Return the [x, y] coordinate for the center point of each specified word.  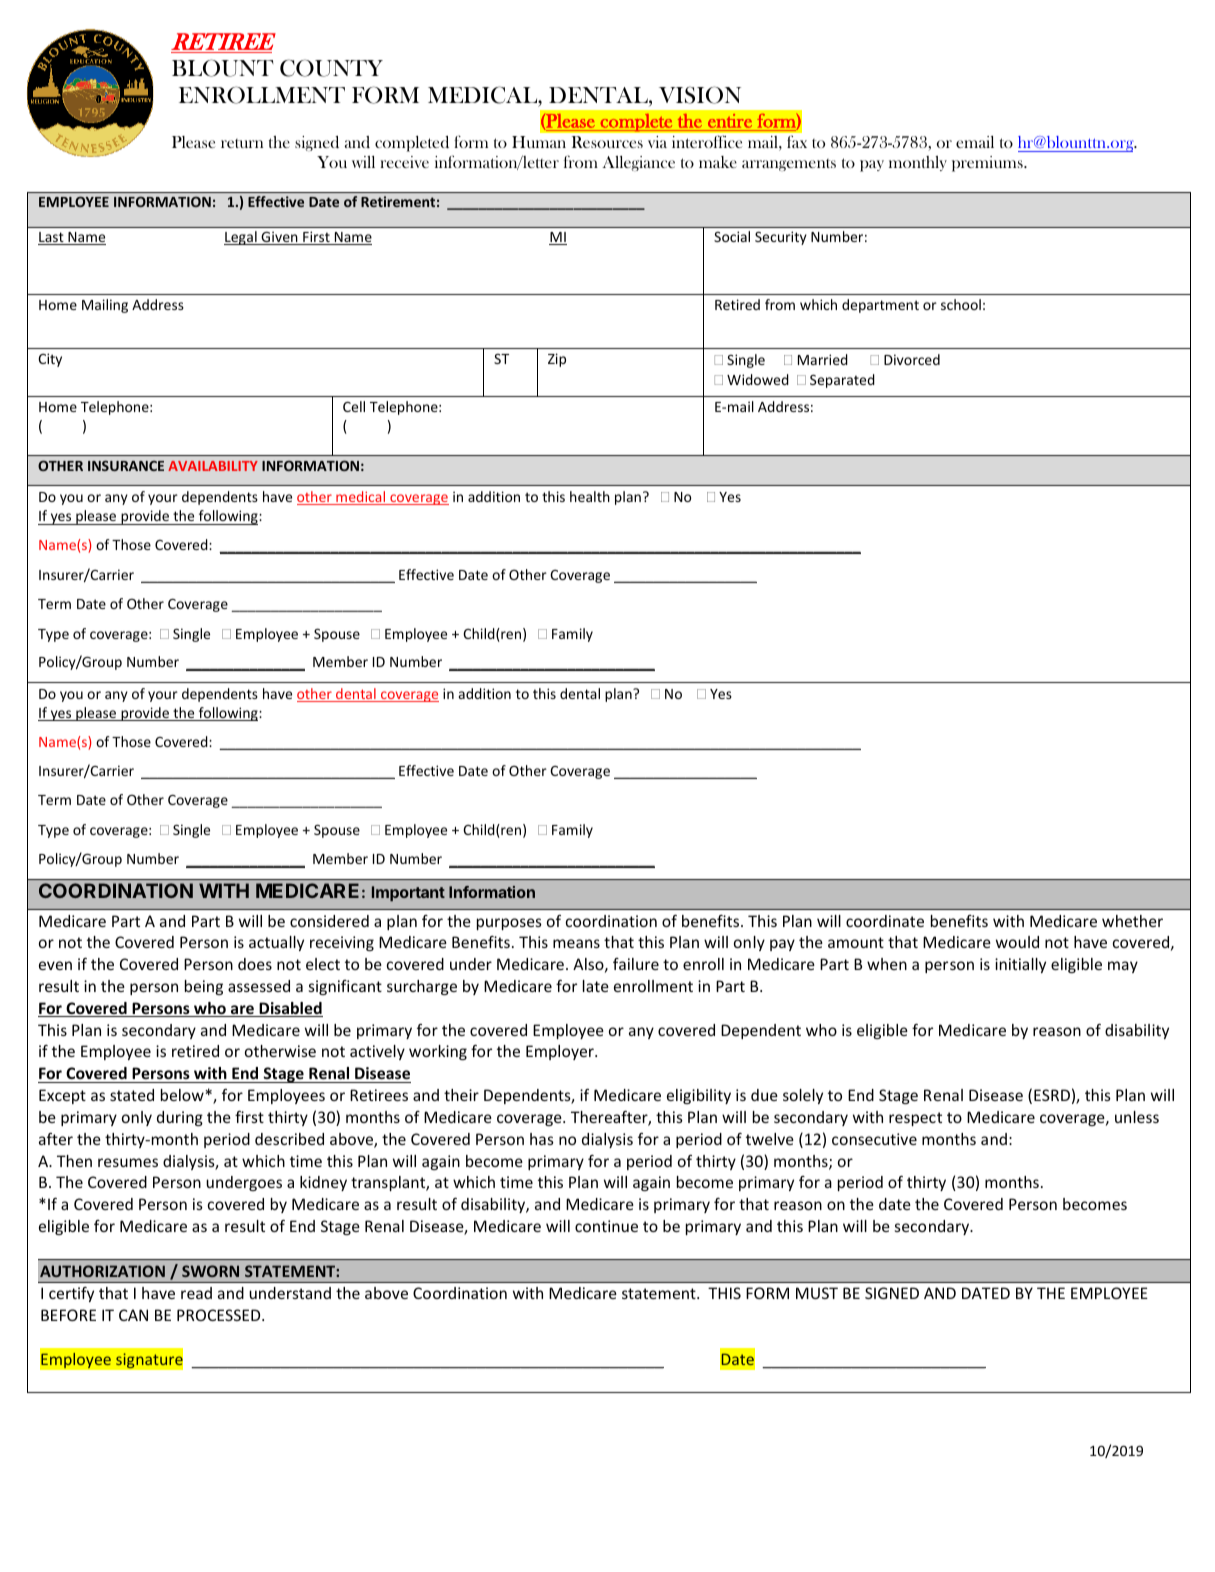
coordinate [885, 921]
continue [606, 1226]
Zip [557, 360]
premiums [988, 164]
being [204, 987]
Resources [607, 142]
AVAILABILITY [213, 466]
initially [1020, 965]
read [196, 1293]
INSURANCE [126, 465]
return [242, 143]
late [596, 986]
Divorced [912, 359]
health [590, 496]
